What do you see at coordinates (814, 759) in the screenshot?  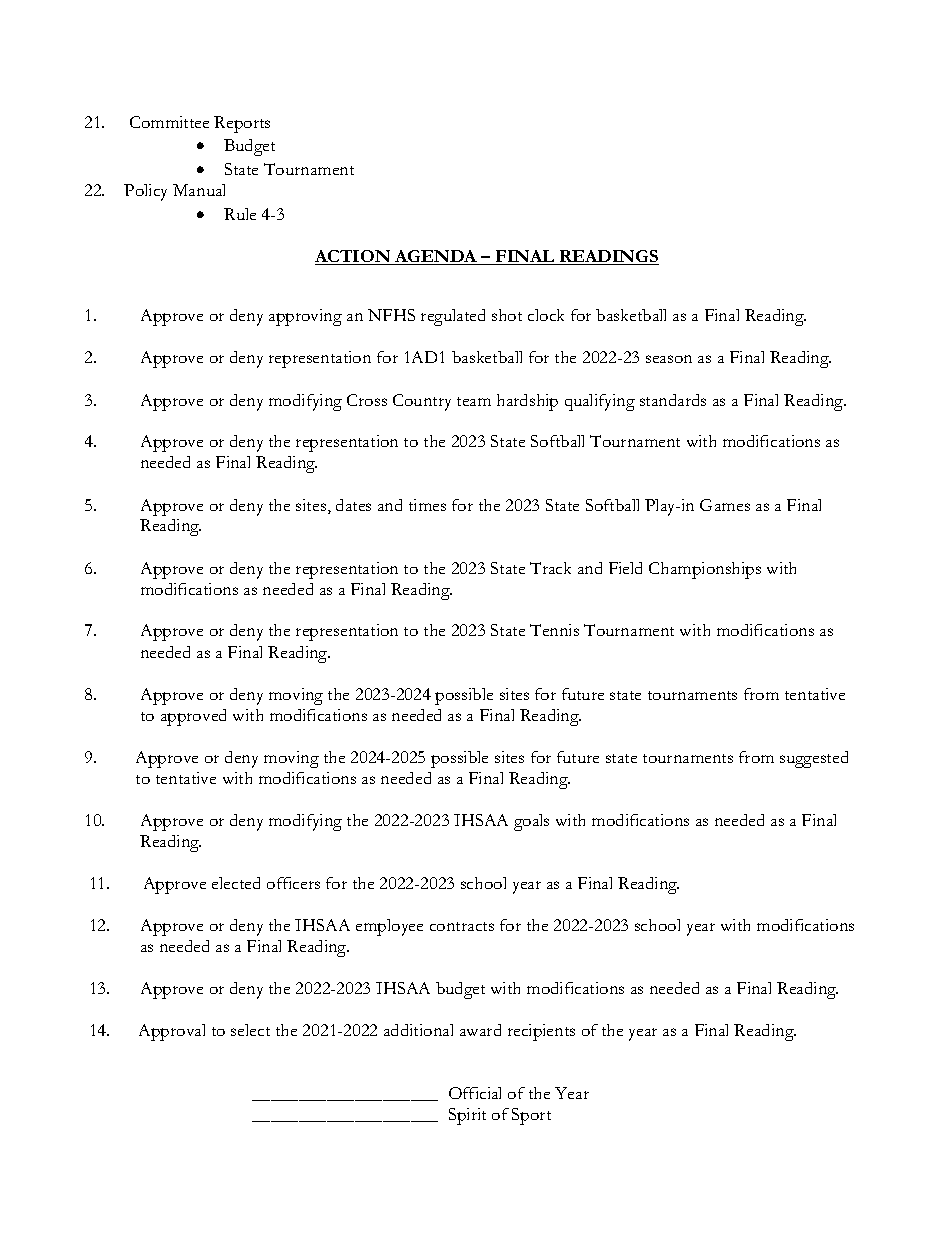 I see `suggested` at bounding box center [814, 759].
